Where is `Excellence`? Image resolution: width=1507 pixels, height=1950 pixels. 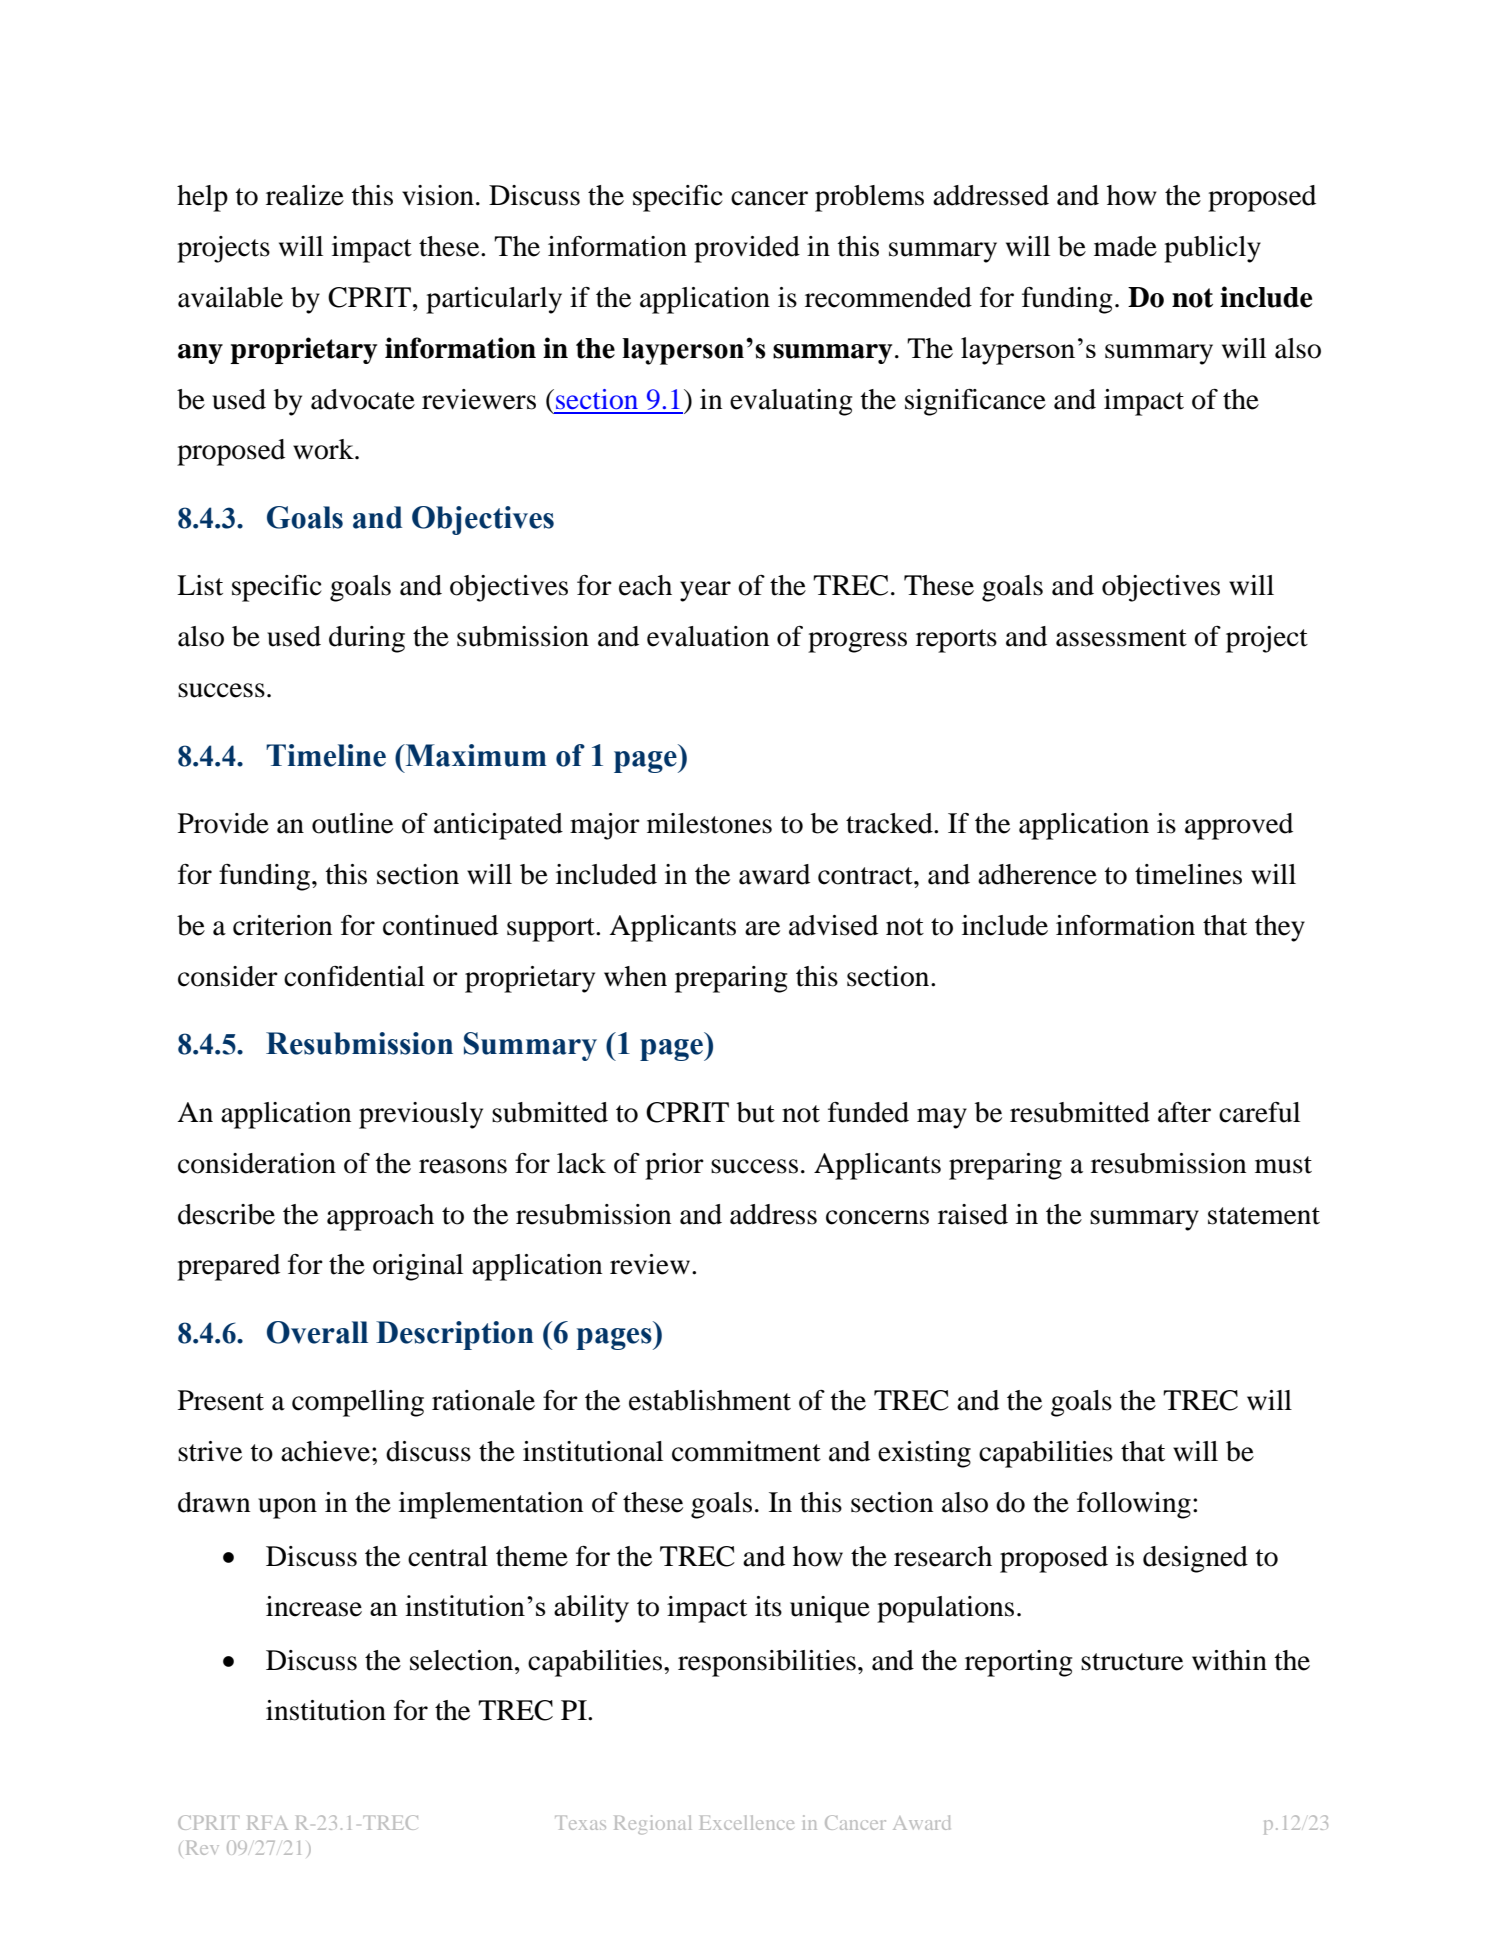 Excellence is located at coordinates (747, 1822).
